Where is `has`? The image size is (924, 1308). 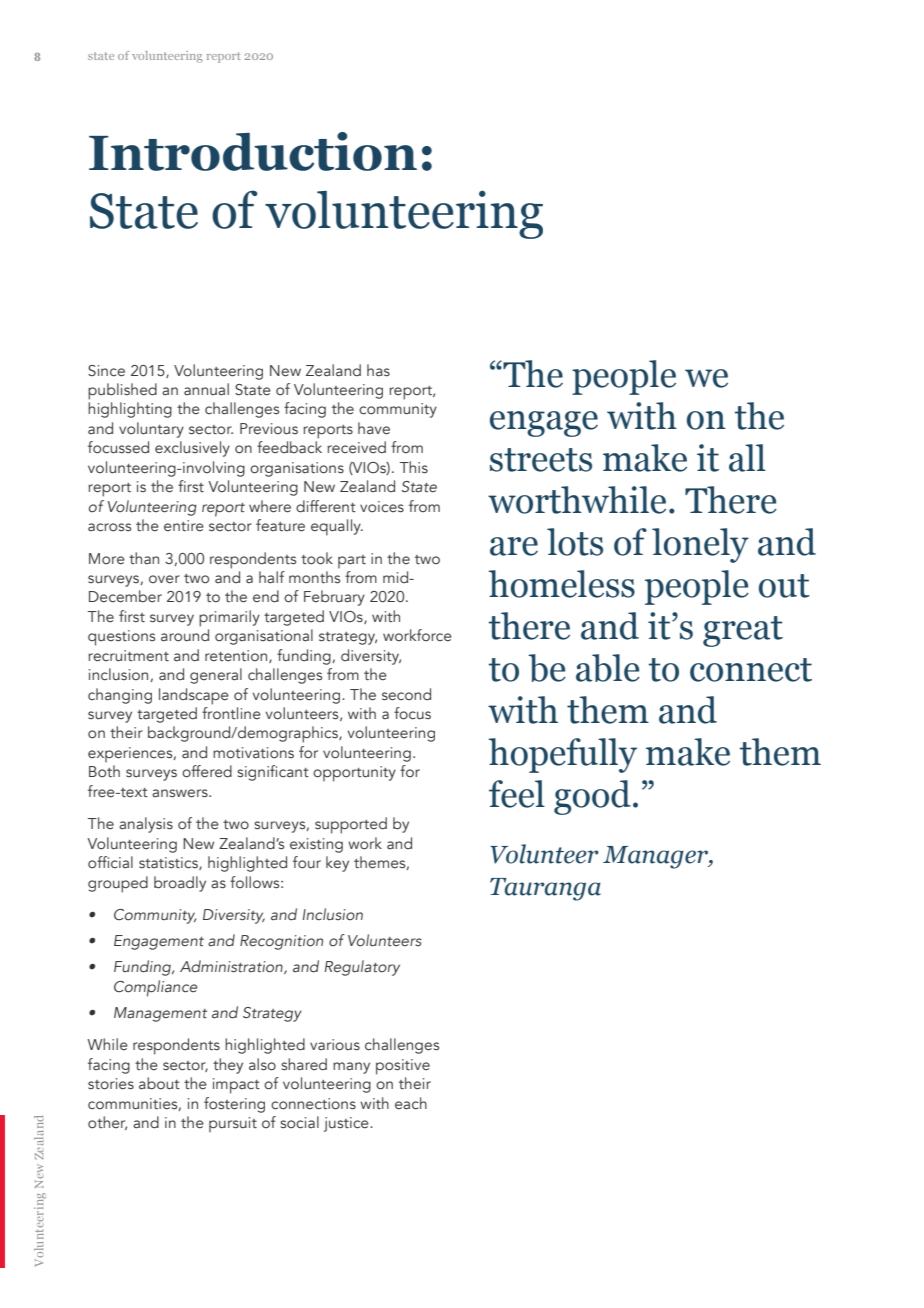 has is located at coordinates (378, 370).
